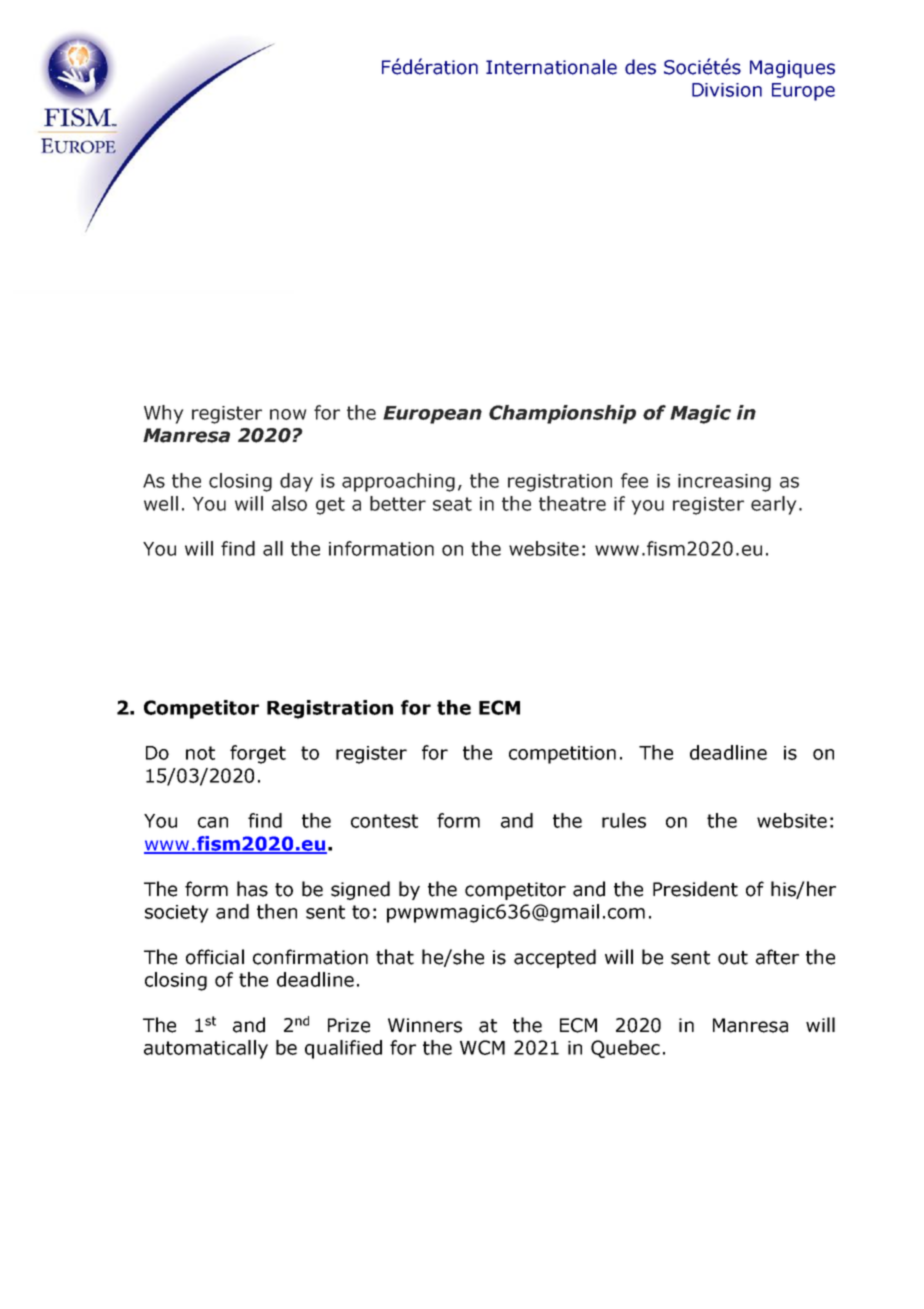  Describe the element at coordinates (562, 414) in the screenshot. I see `Championship` at that location.
